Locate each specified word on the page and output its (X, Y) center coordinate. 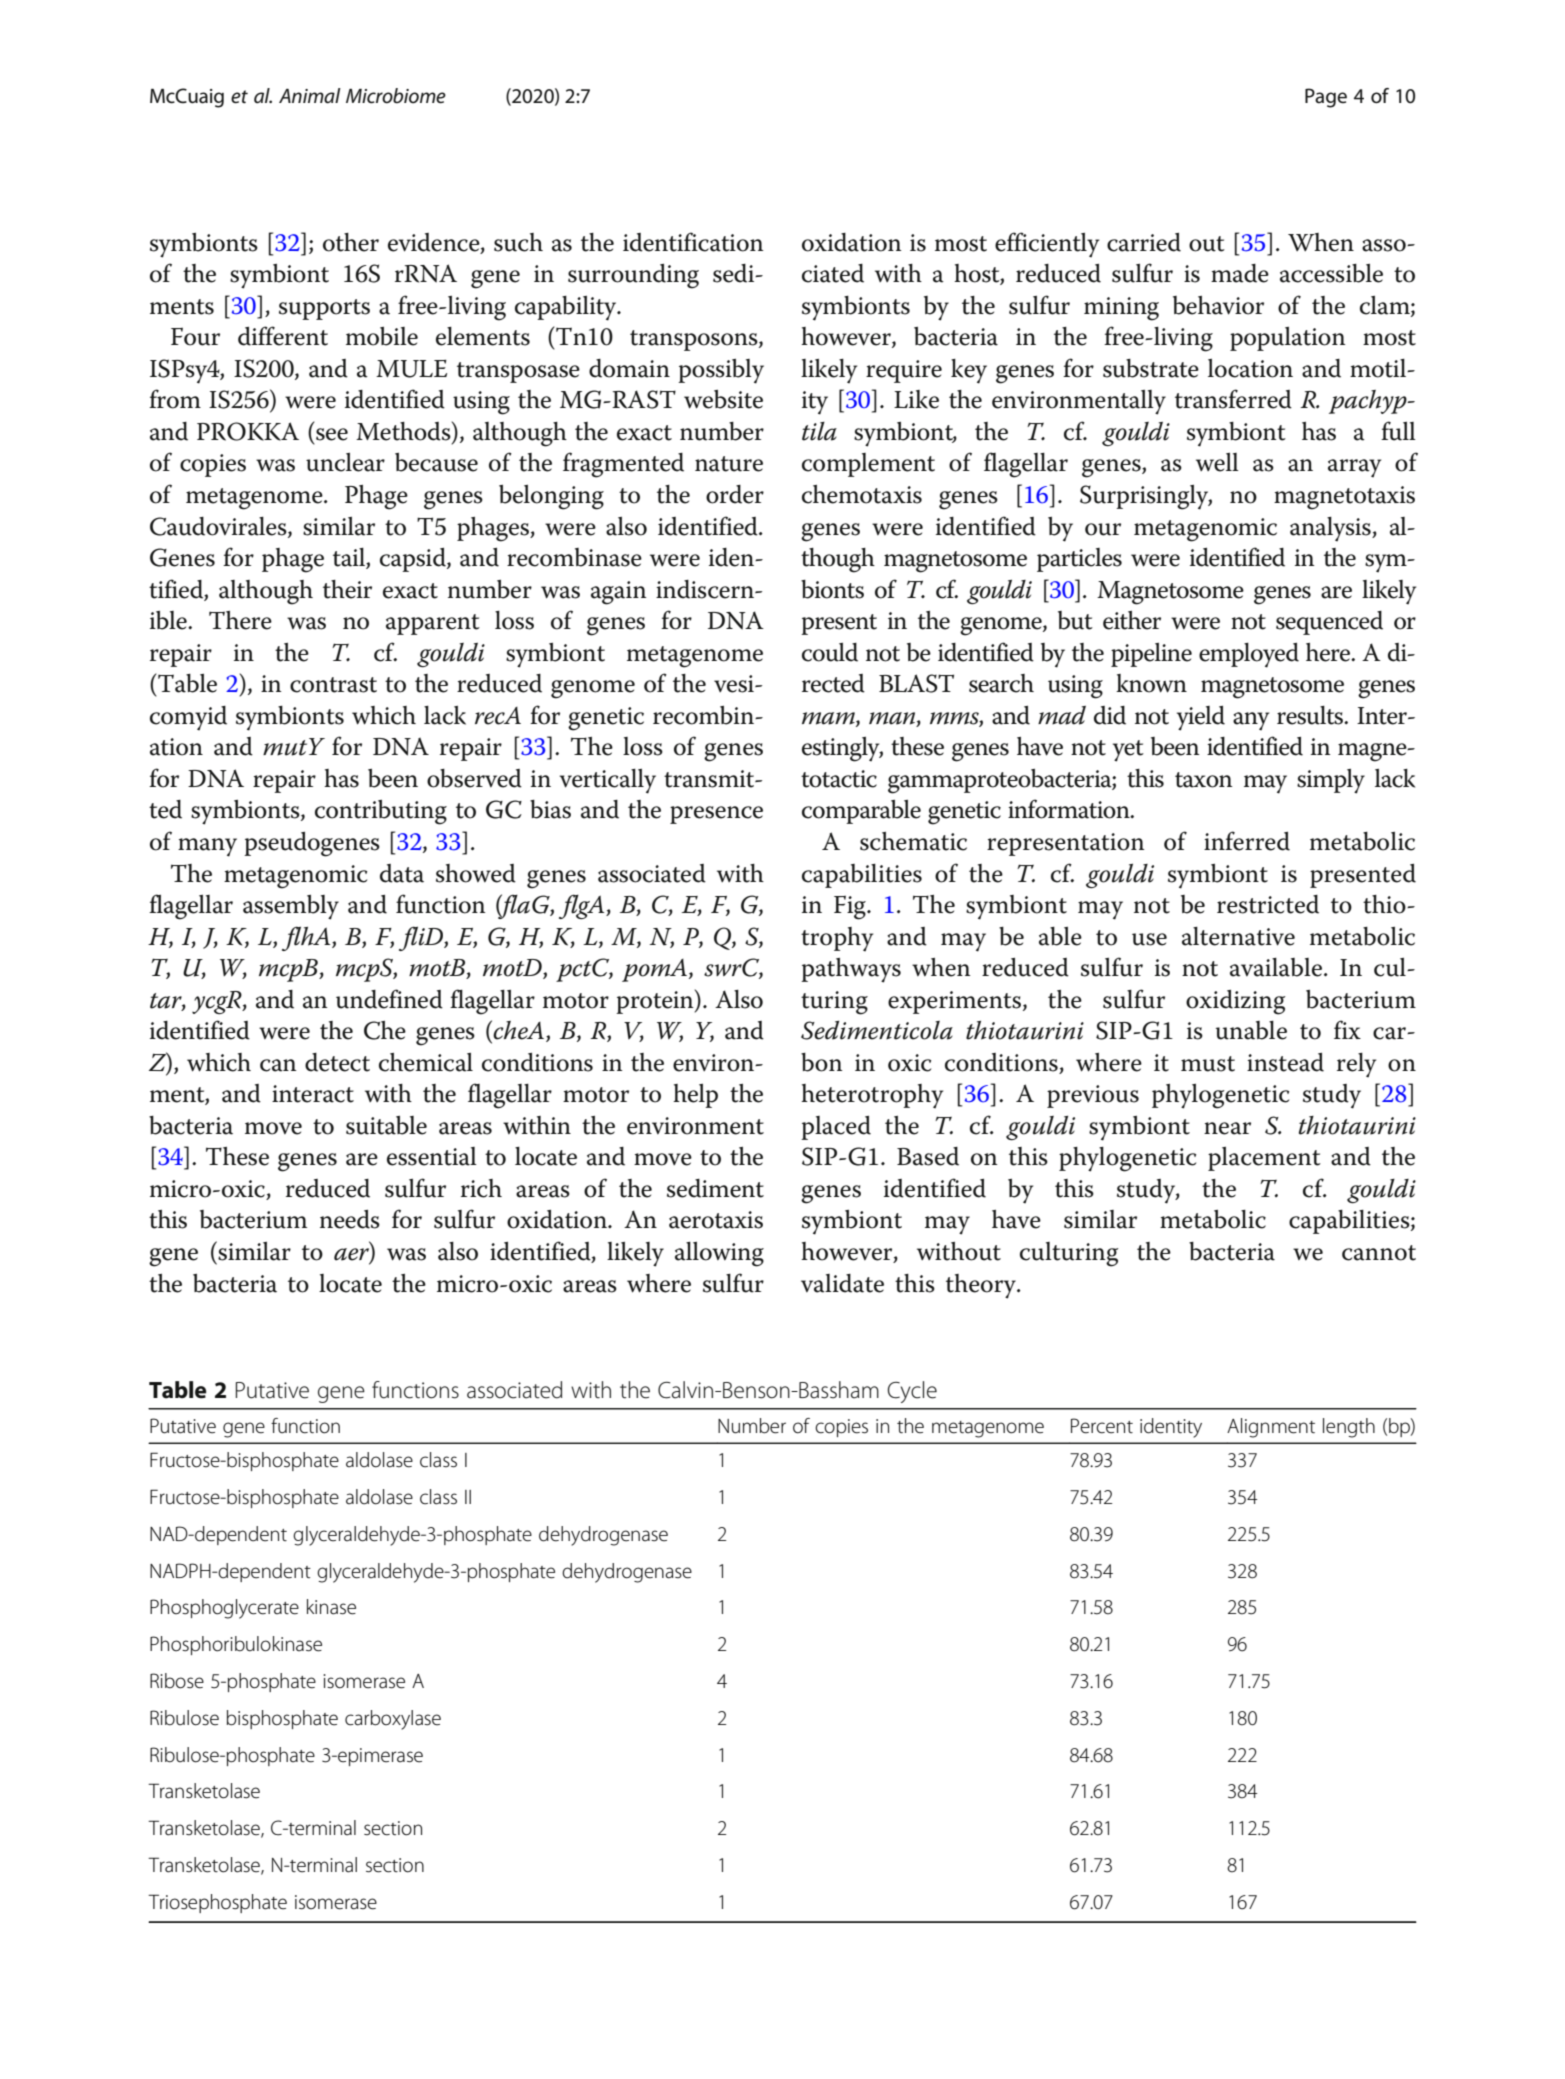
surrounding (633, 276)
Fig (851, 908)
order (735, 494)
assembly (291, 907)
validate (842, 1283)
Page (1326, 98)
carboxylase (393, 1720)
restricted (1268, 904)
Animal (310, 96)
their (347, 589)
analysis (1331, 529)
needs (350, 1219)
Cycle (912, 1392)
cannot (1379, 1253)
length (1349, 1428)
